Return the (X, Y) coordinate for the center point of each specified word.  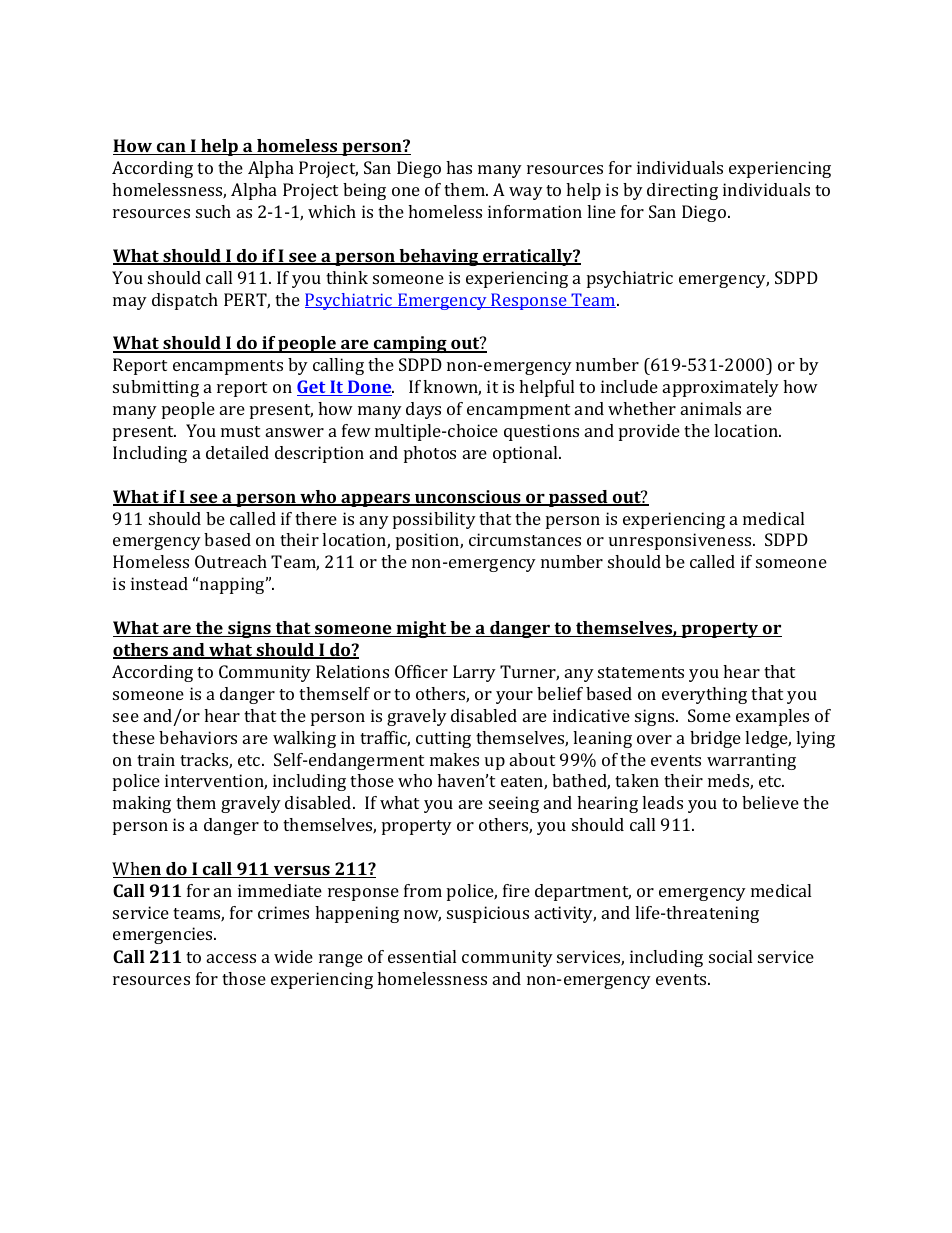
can (171, 149)
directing (682, 191)
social (730, 956)
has (459, 167)
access (231, 958)
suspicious (488, 914)
